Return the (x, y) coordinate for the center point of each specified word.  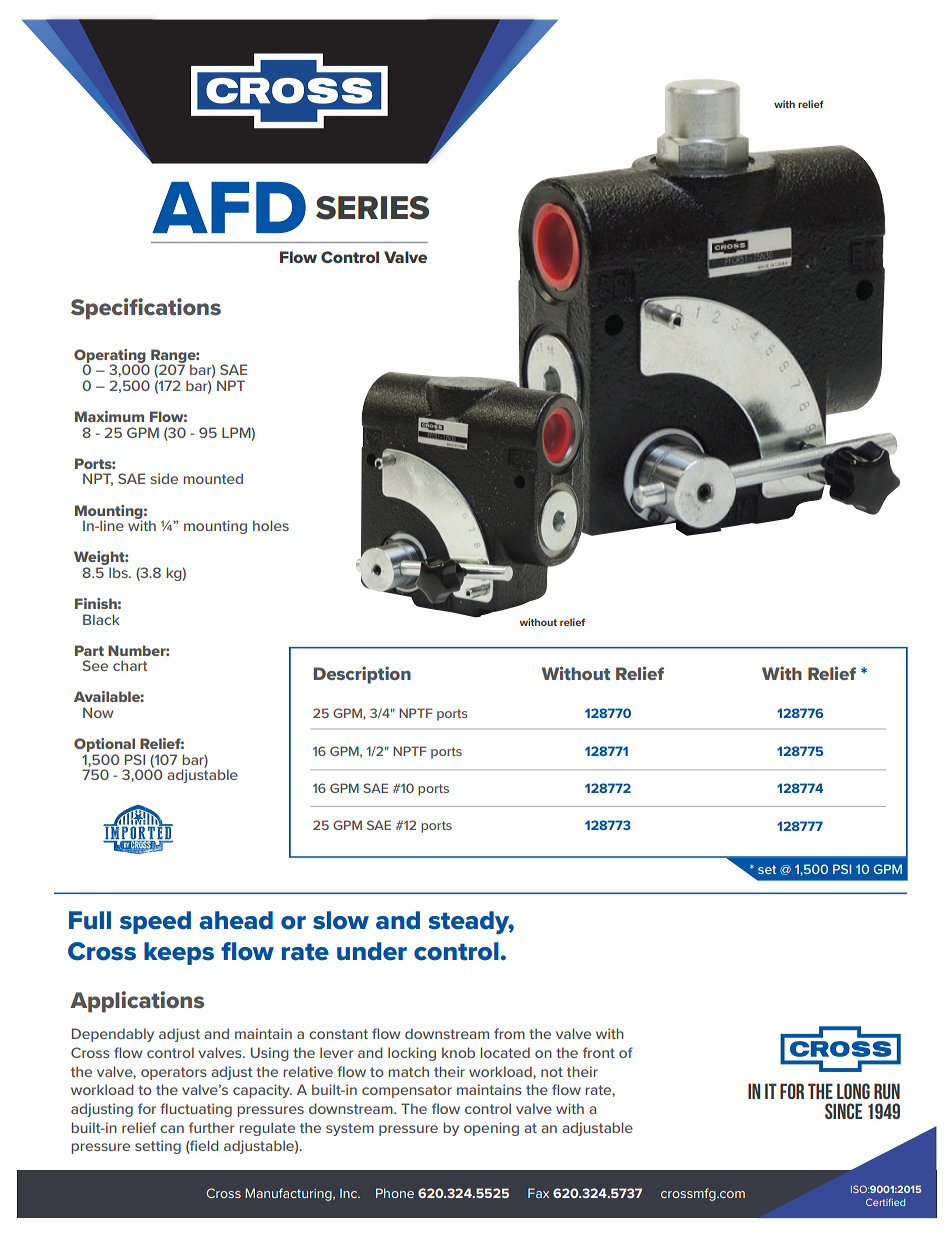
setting (158, 1147)
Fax (538, 1193)
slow (341, 920)
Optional (104, 745)
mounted (213, 478)
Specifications (146, 309)
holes (271, 525)
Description (362, 675)
